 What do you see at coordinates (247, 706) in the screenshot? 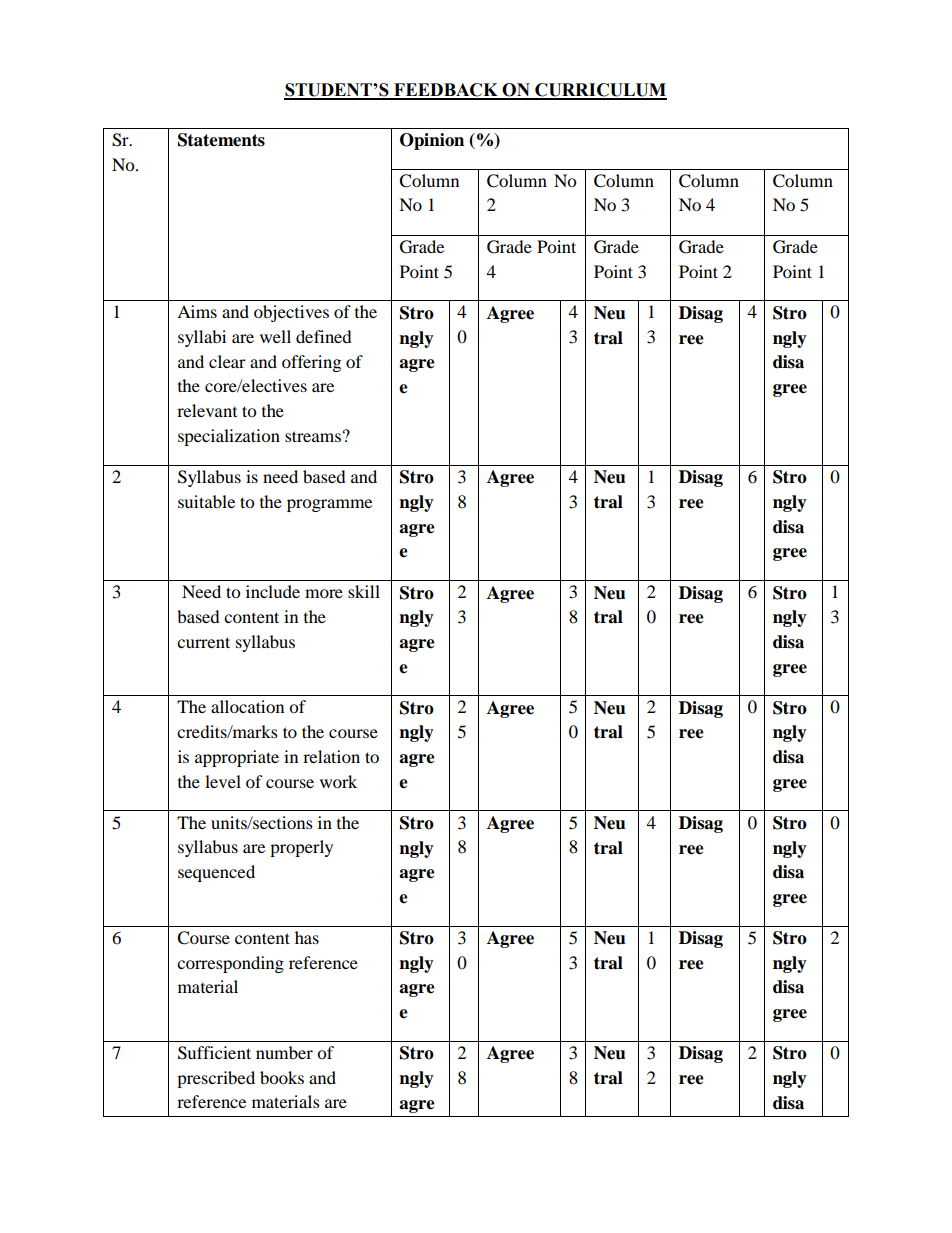
I see `allocation` at bounding box center [247, 706].
